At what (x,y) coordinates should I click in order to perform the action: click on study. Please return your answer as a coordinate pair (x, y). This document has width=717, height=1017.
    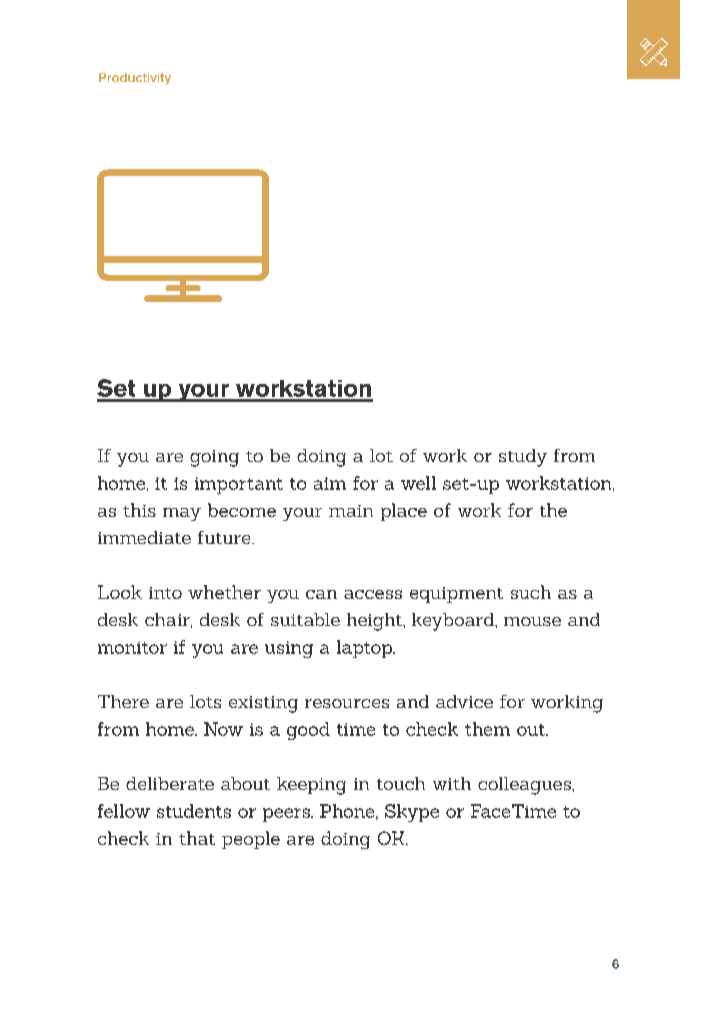
    Looking at the image, I should click on (523, 458).
